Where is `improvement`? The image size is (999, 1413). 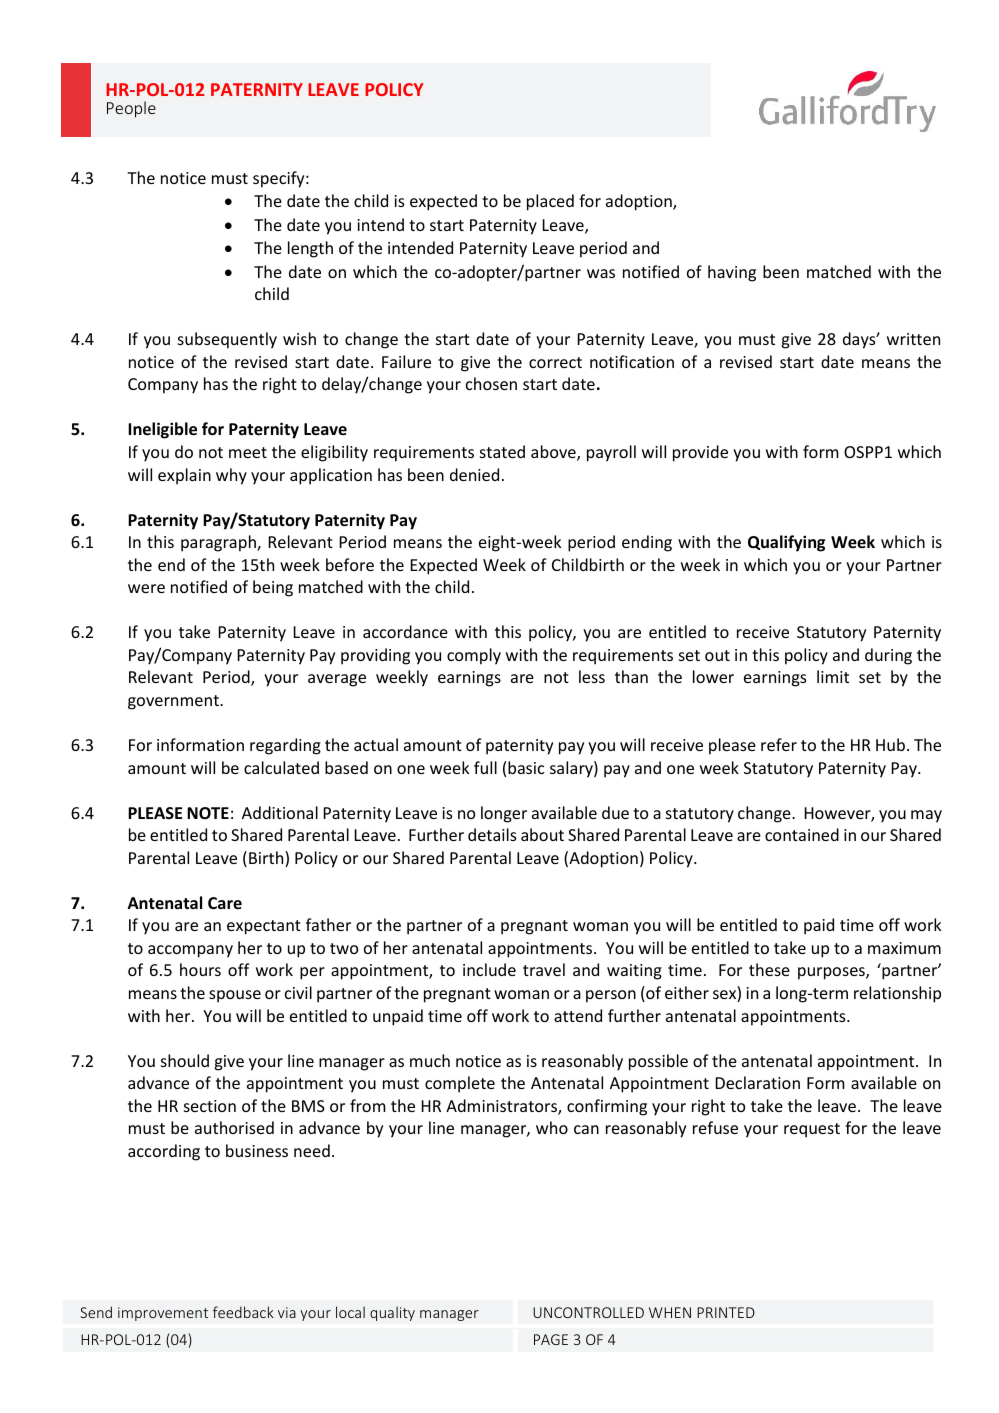
improvement is located at coordinates (163, 1314).
